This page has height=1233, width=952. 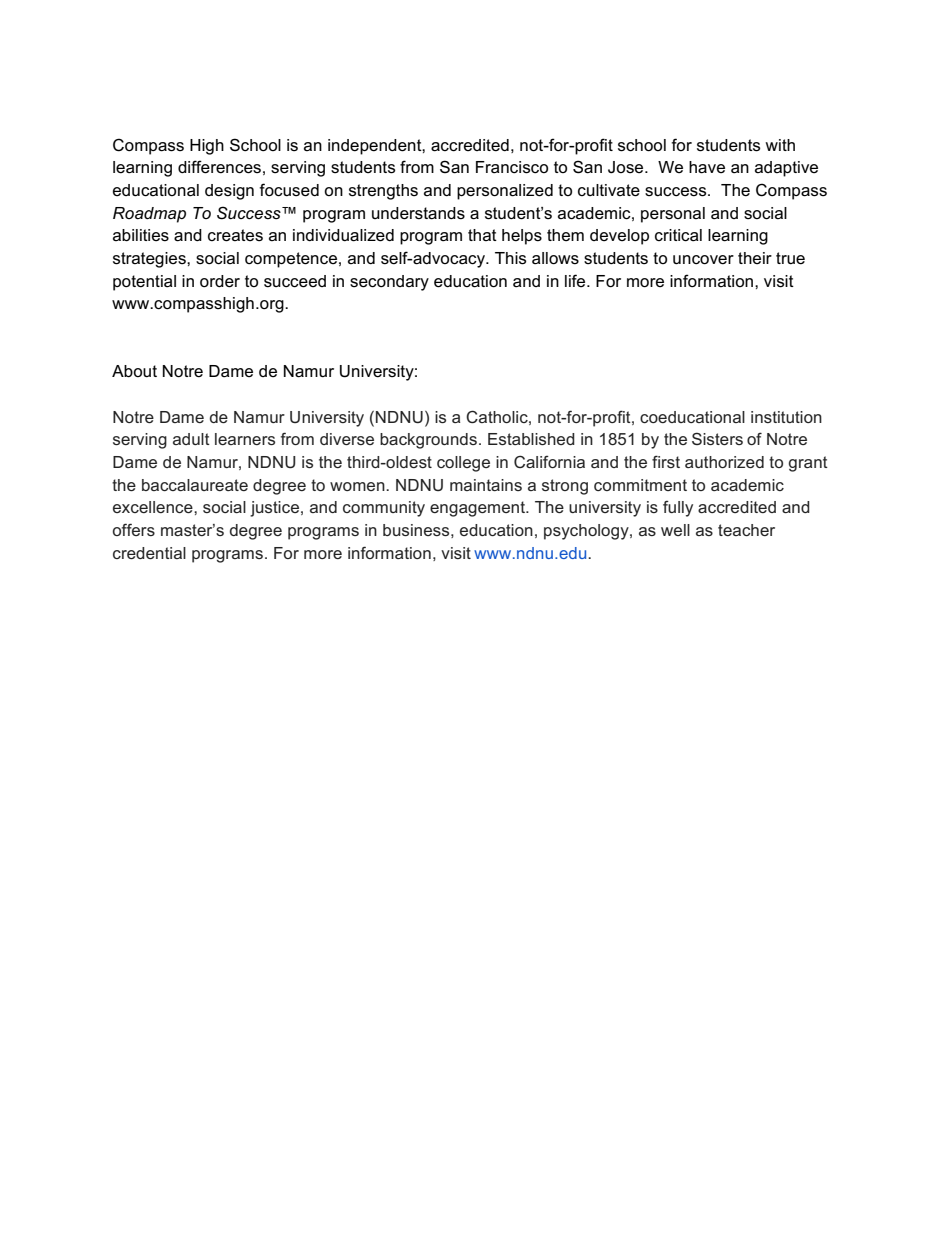 I want to click on credential, so click(x=149, y=553).
